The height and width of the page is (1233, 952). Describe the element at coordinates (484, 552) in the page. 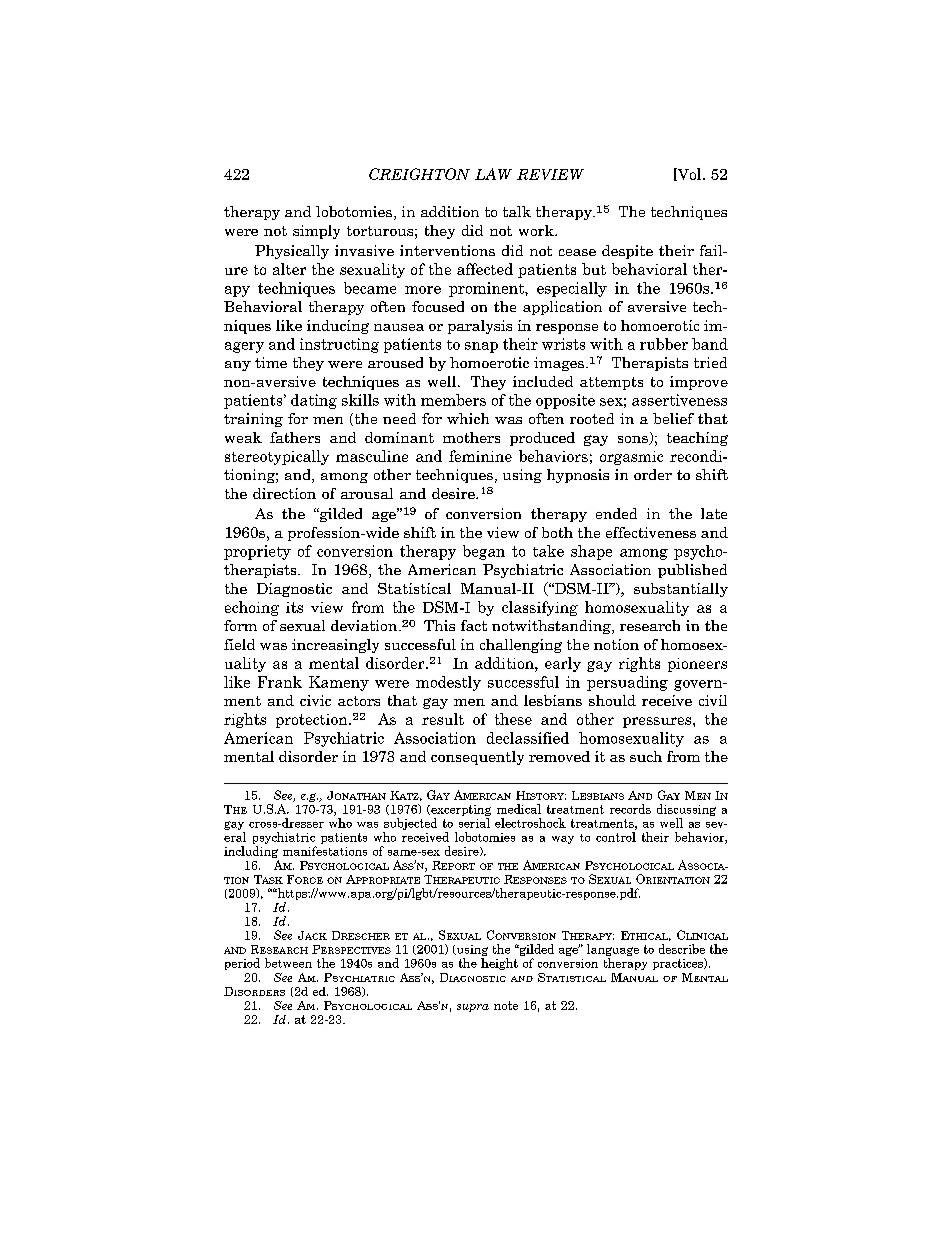

I see `began` at that location.
